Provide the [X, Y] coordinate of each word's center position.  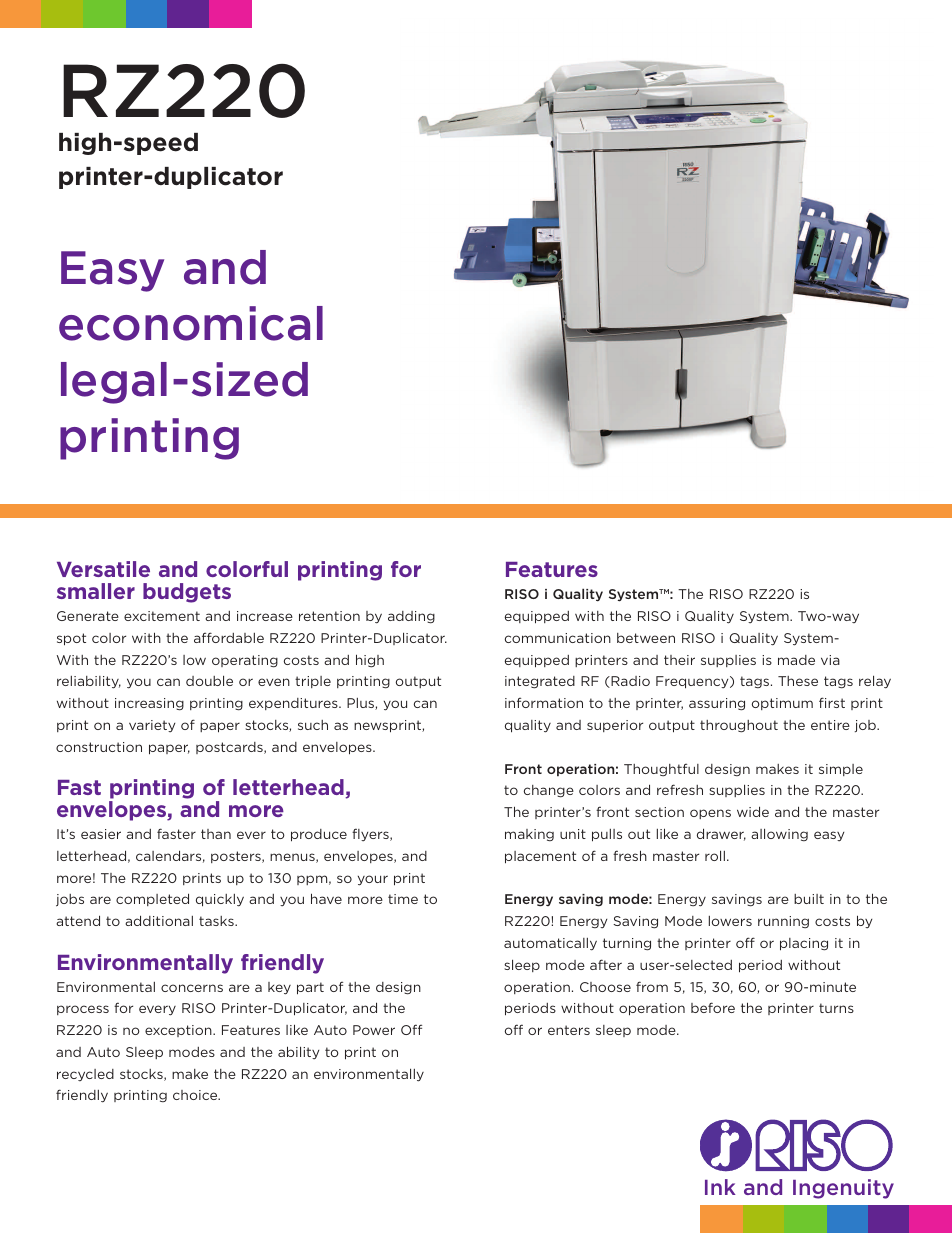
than [216, 834]
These [798, 681]
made [796, 660]
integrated [540, 682]
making [529, 835]
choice [196, 1095]
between [646, 638]
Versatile [103, 569]
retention [329, 616]
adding [411, 617]
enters [569, 1030]
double [209, 680]
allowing [779, 834]
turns [836, 1008]
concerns [192, 988]
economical [191, 323]
